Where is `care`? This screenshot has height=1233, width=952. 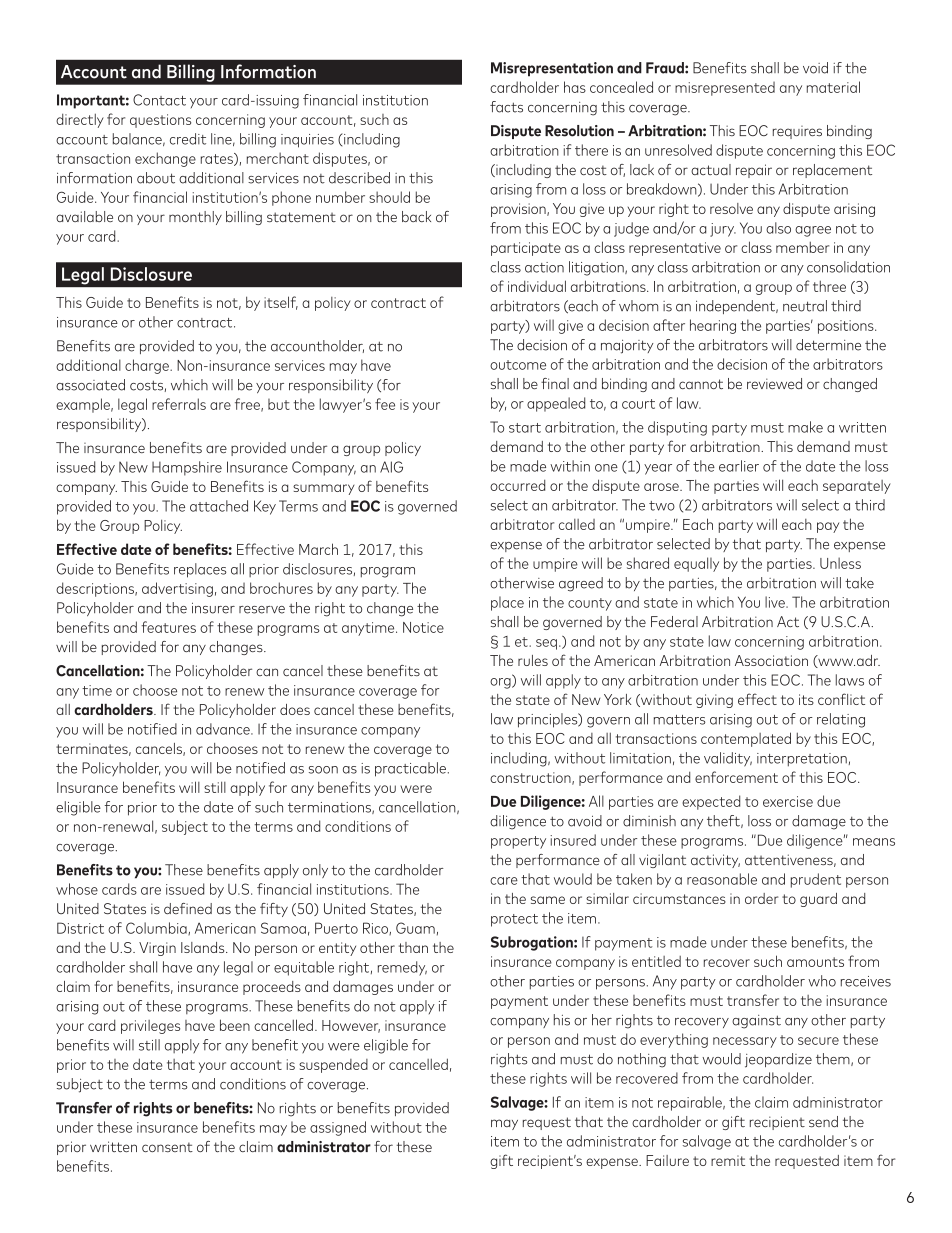 care is located at coordinates (504, 881).
